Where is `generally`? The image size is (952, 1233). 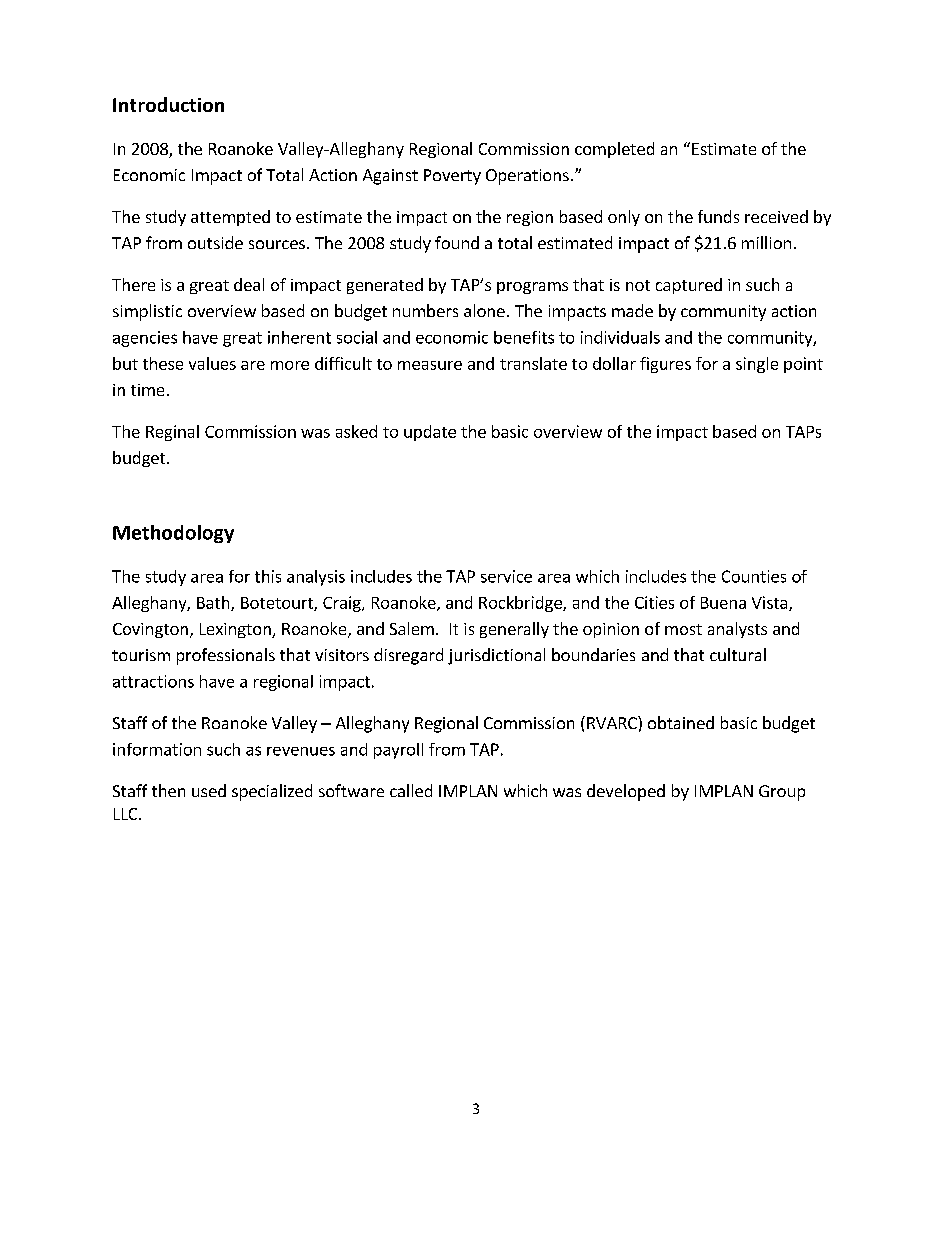 generally is located at coordinates (514, 630).
